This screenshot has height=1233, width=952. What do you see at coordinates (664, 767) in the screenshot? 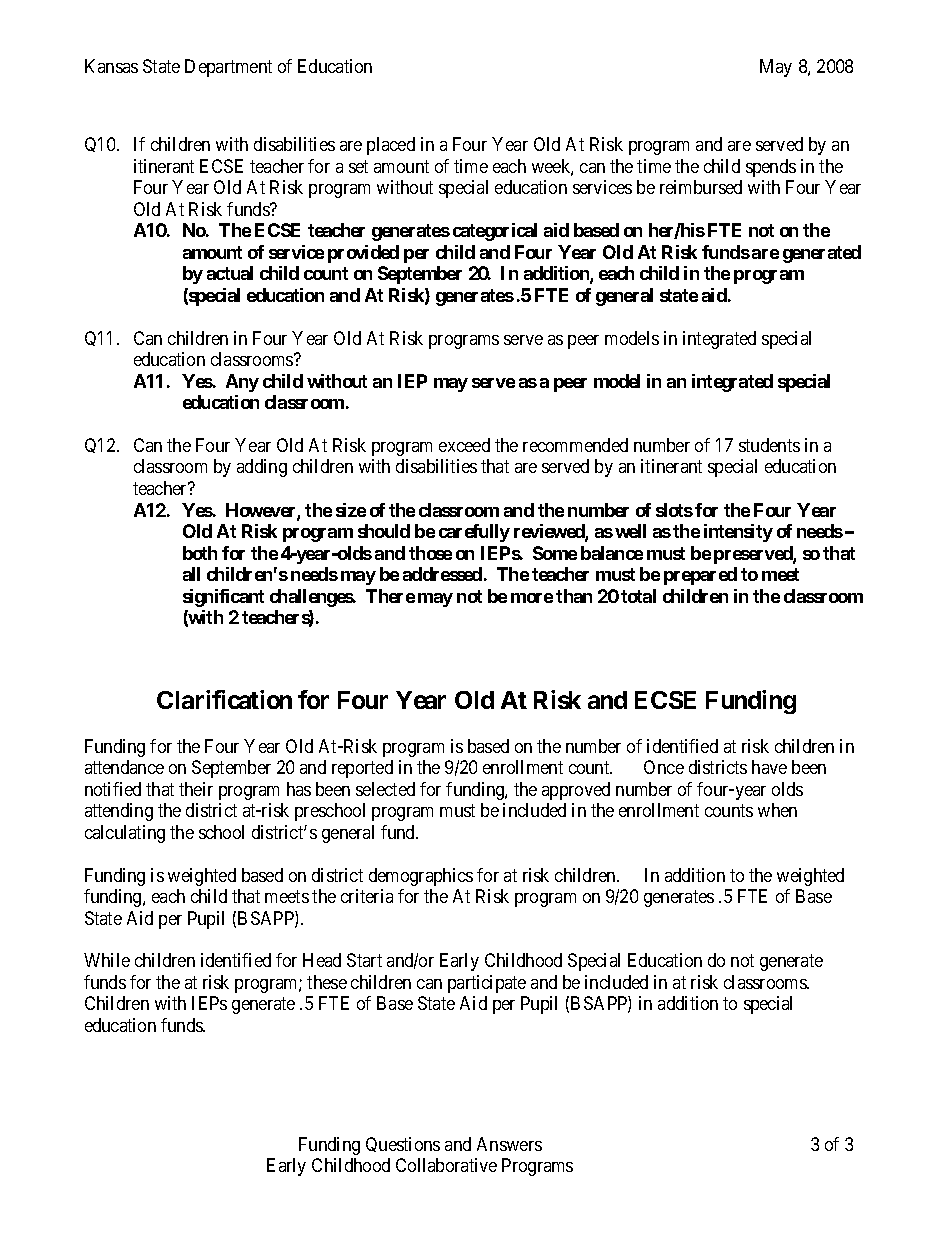
I see `Once` at bounding box center [664, 767].
